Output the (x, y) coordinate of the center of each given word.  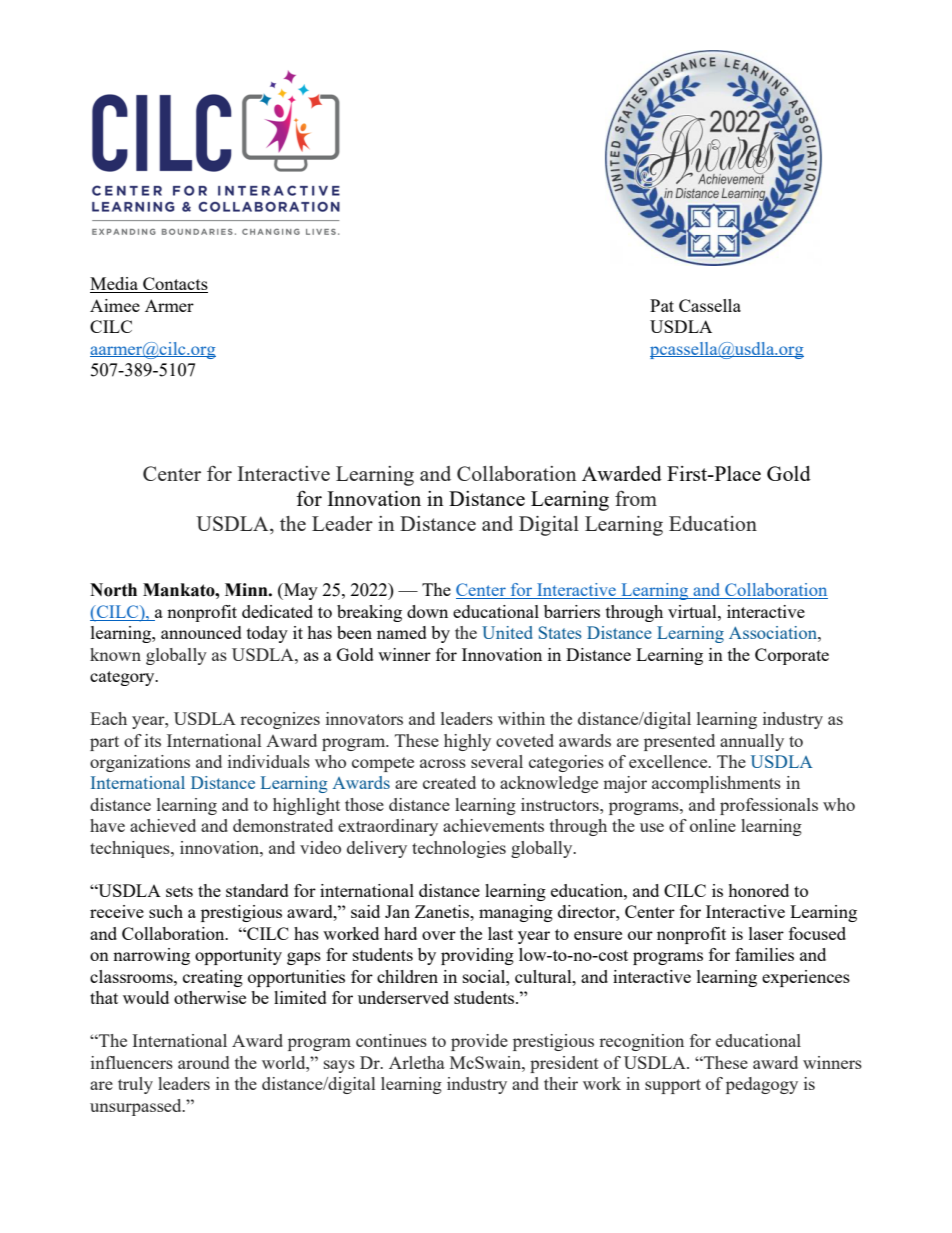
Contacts (174, 285)
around (203, 1062)
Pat (662, 305)
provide (479, 1042)
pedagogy (762, 1085)
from (636, 498)
